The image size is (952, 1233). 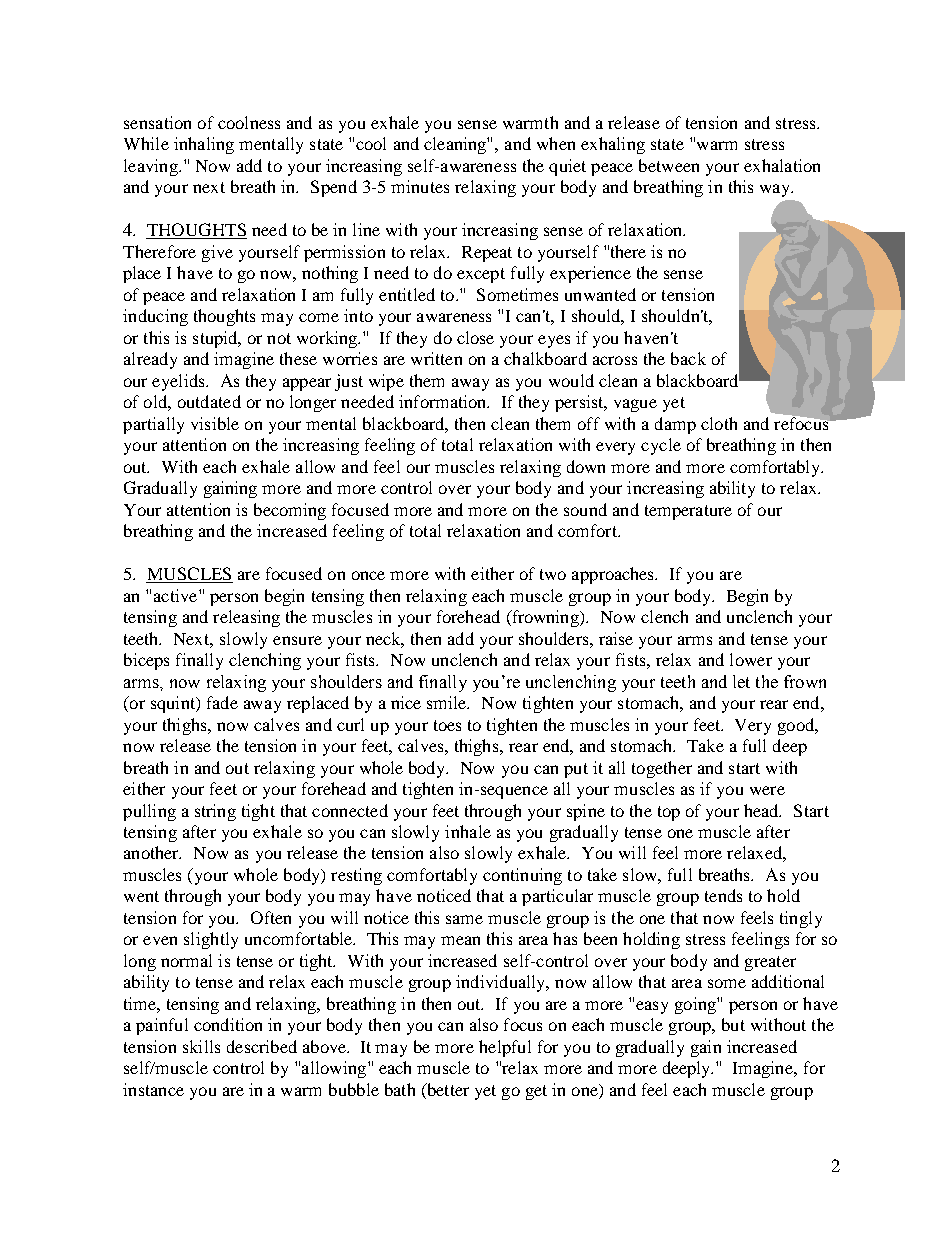 What do you see at coordinates (420, 186) in the page?
I see `minutes` at bounding box center [420, 186].
